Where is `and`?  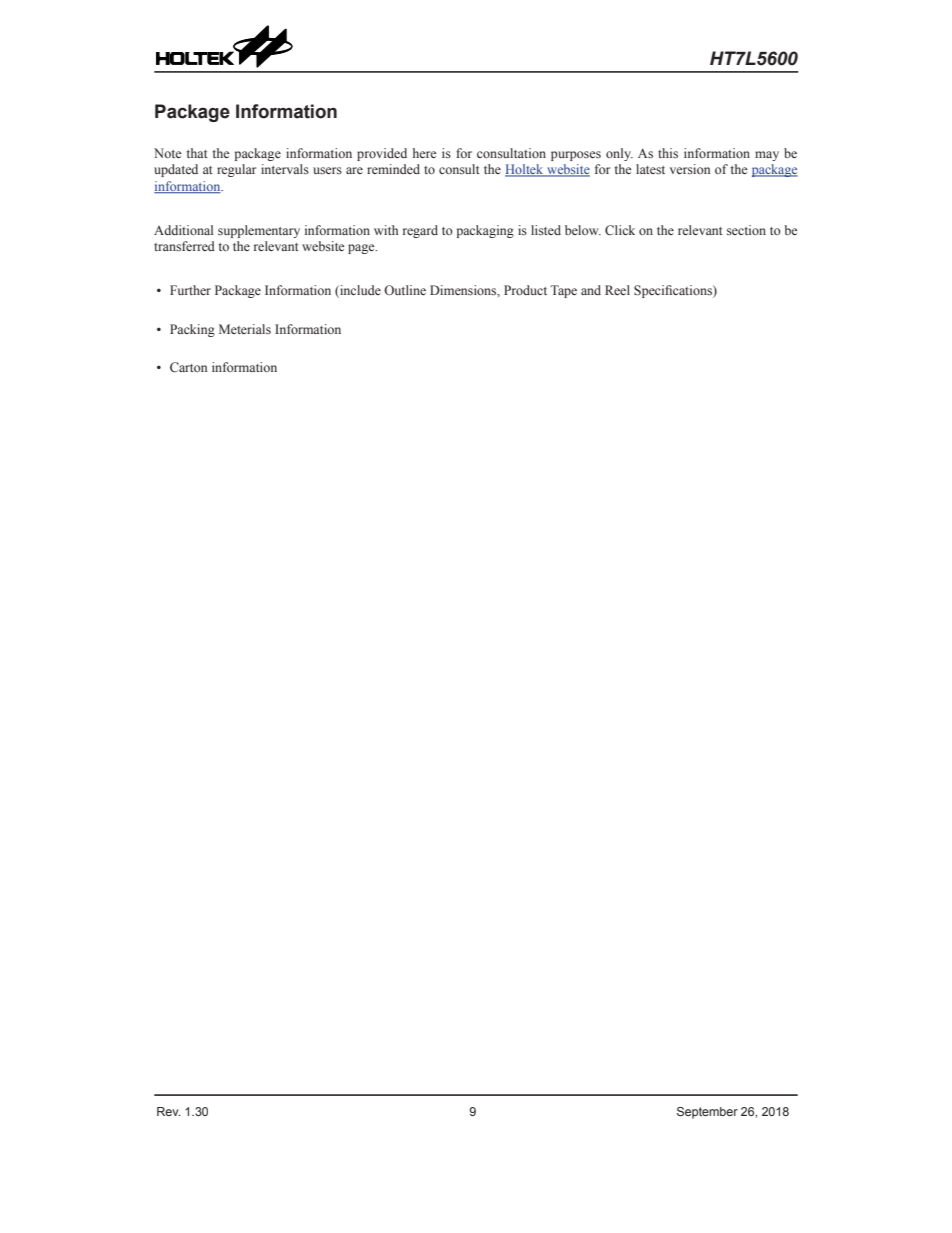
and is located at coordinates (591, 290).
